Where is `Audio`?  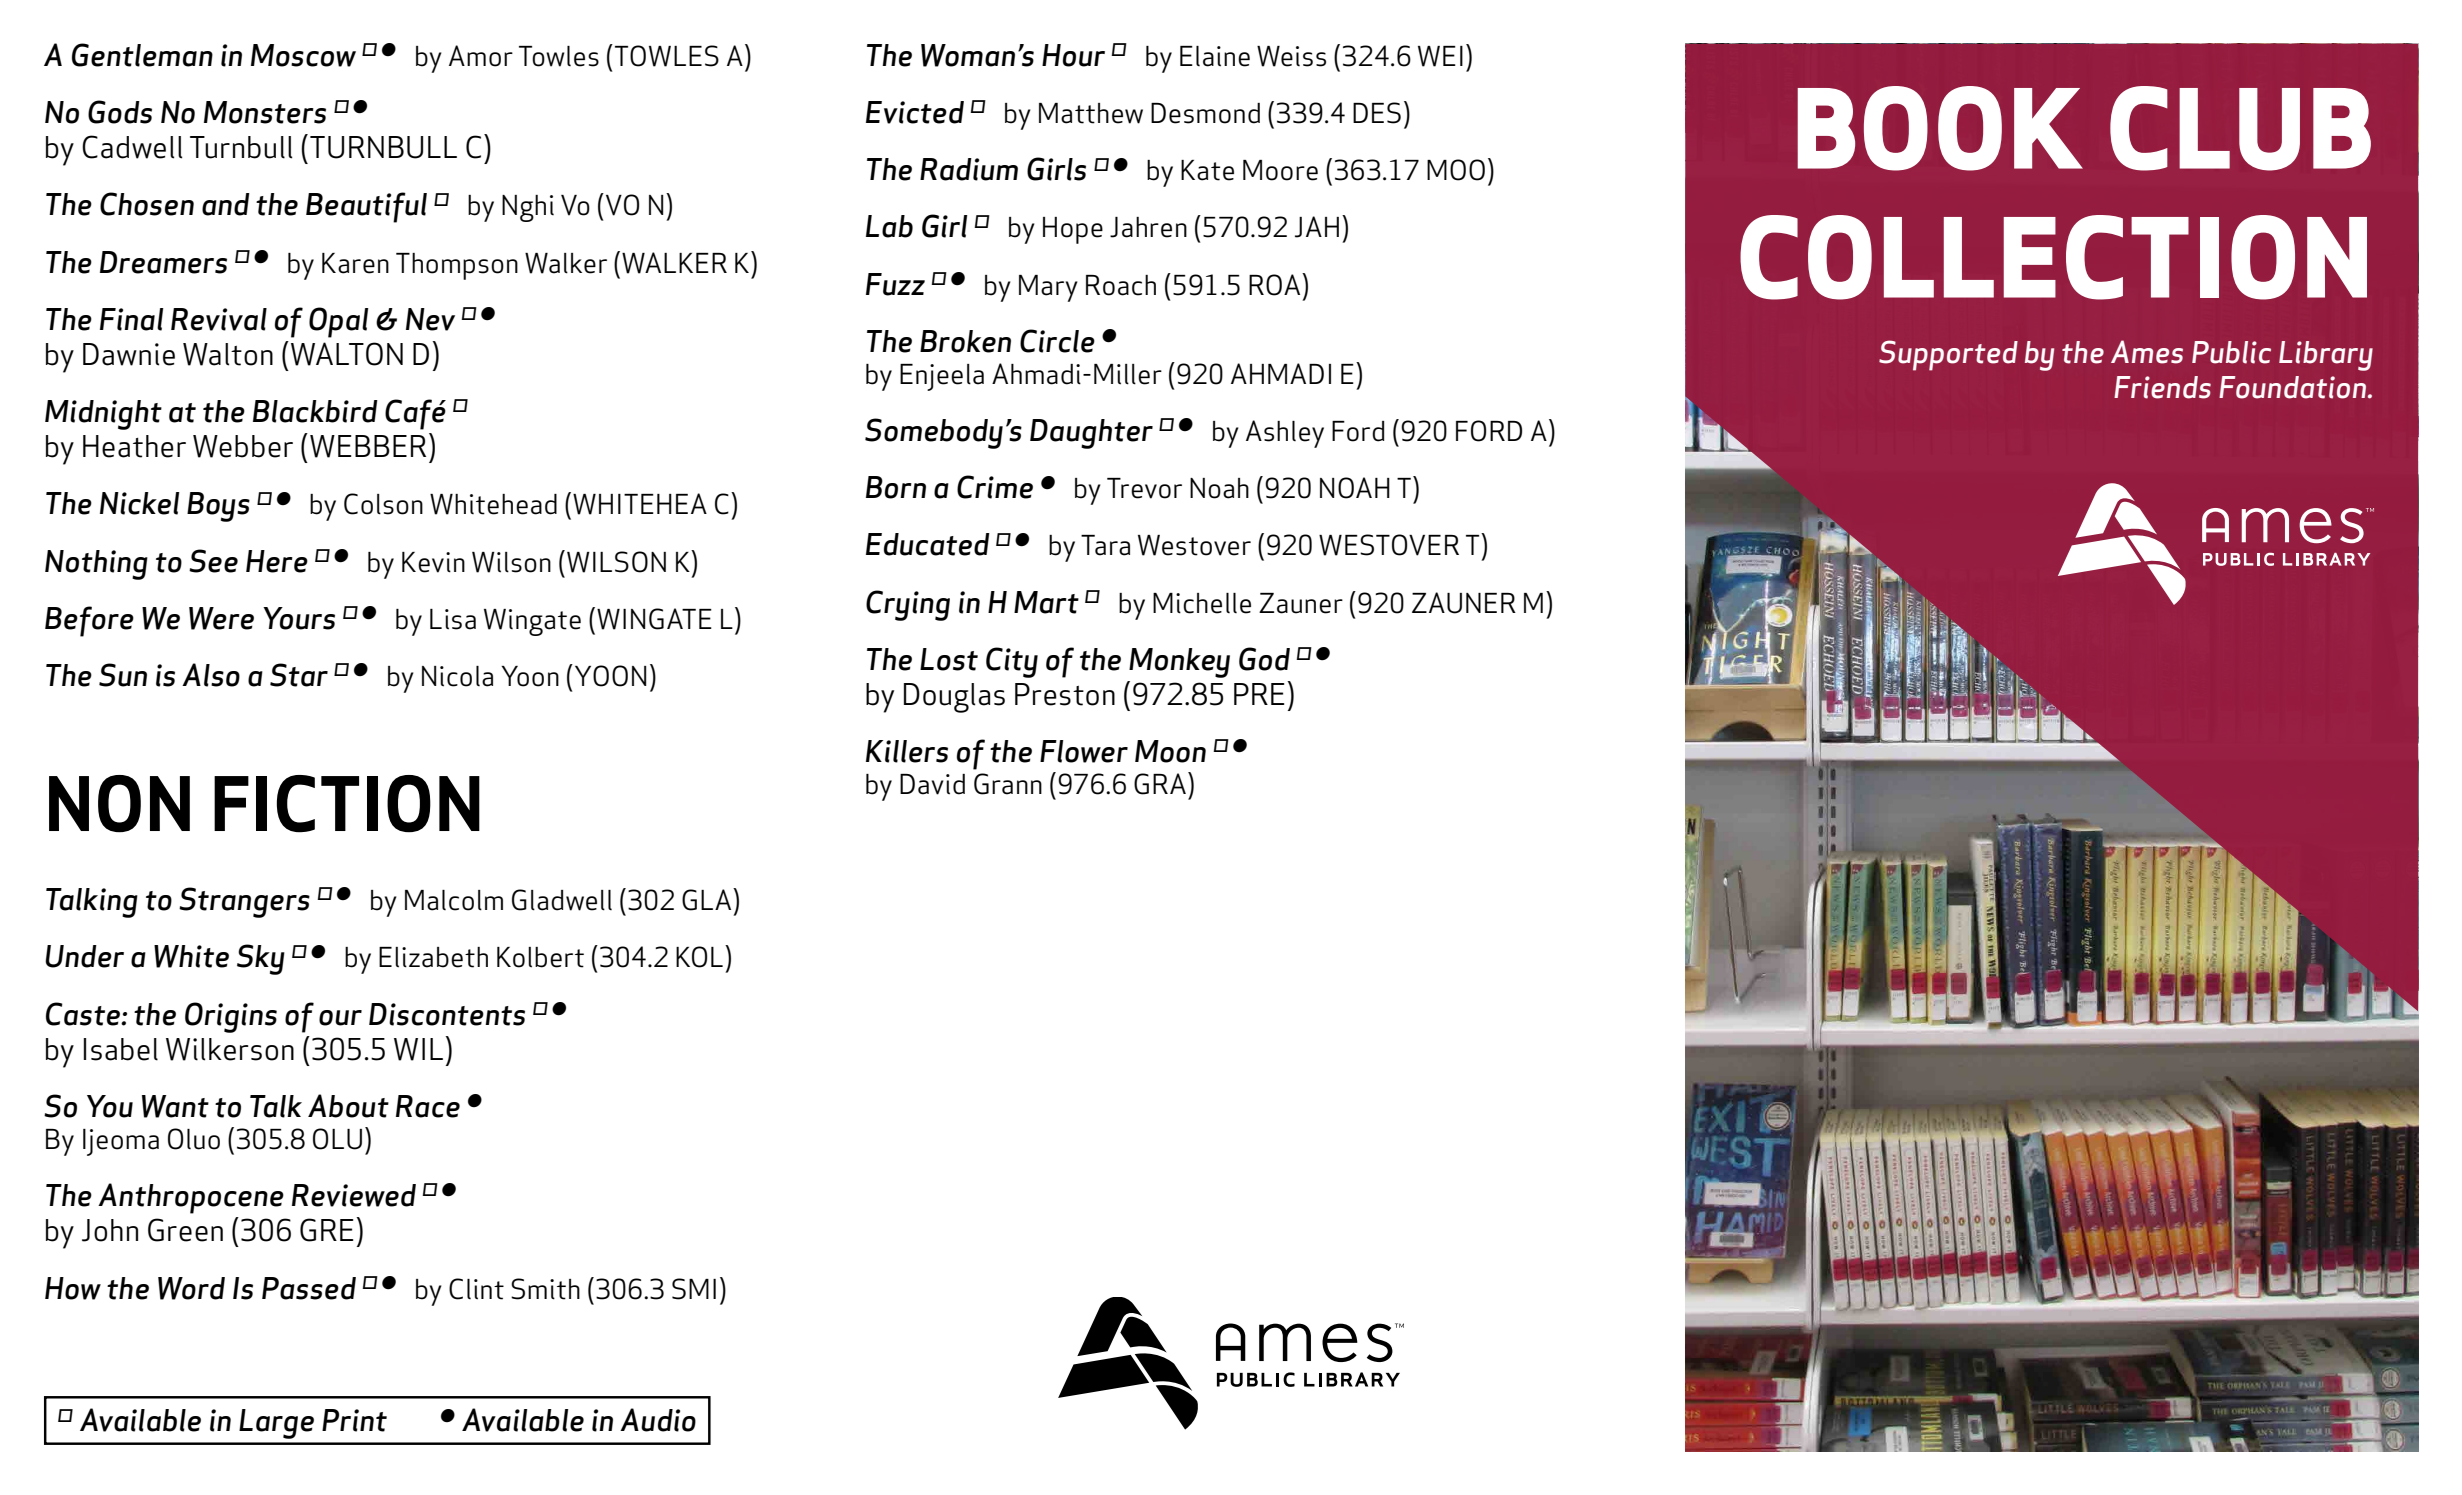 Audio is located at coordinates (658, 1420).
